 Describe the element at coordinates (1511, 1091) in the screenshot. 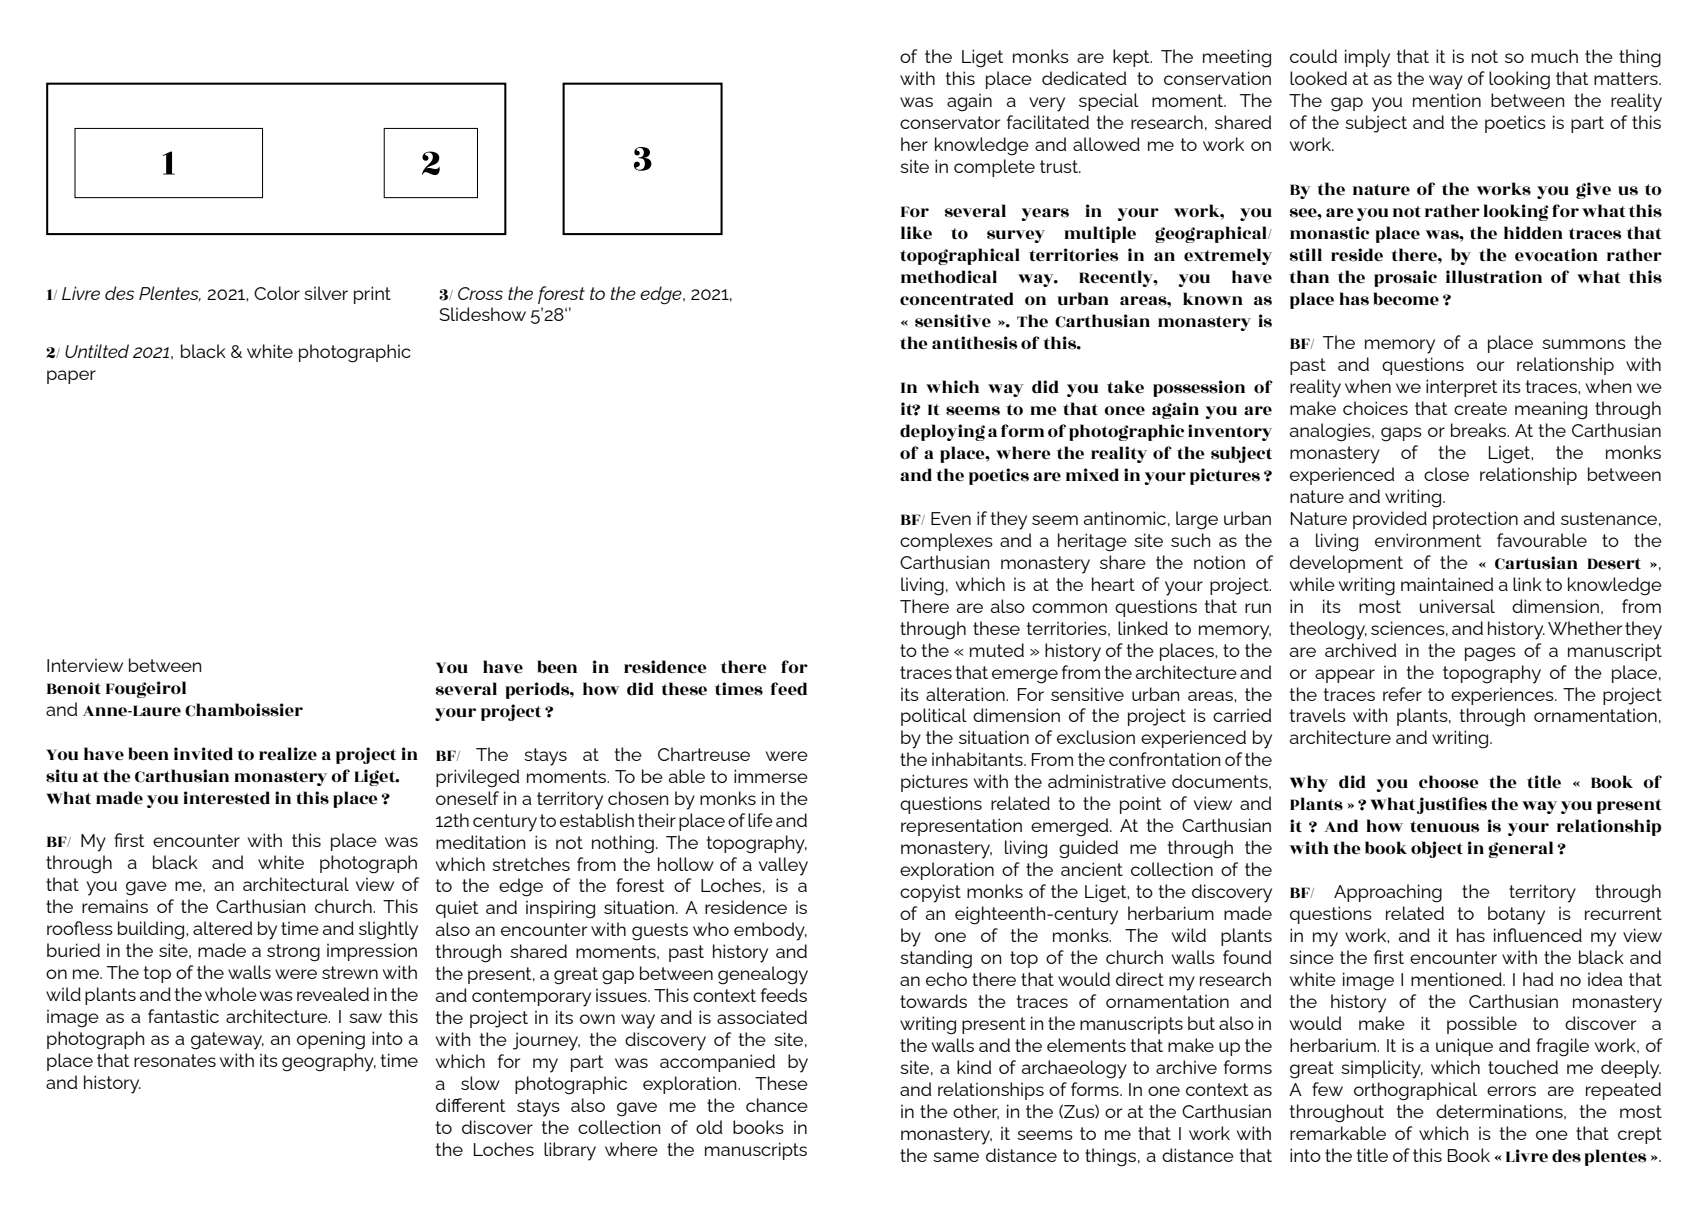

I see `errors` at that location.
